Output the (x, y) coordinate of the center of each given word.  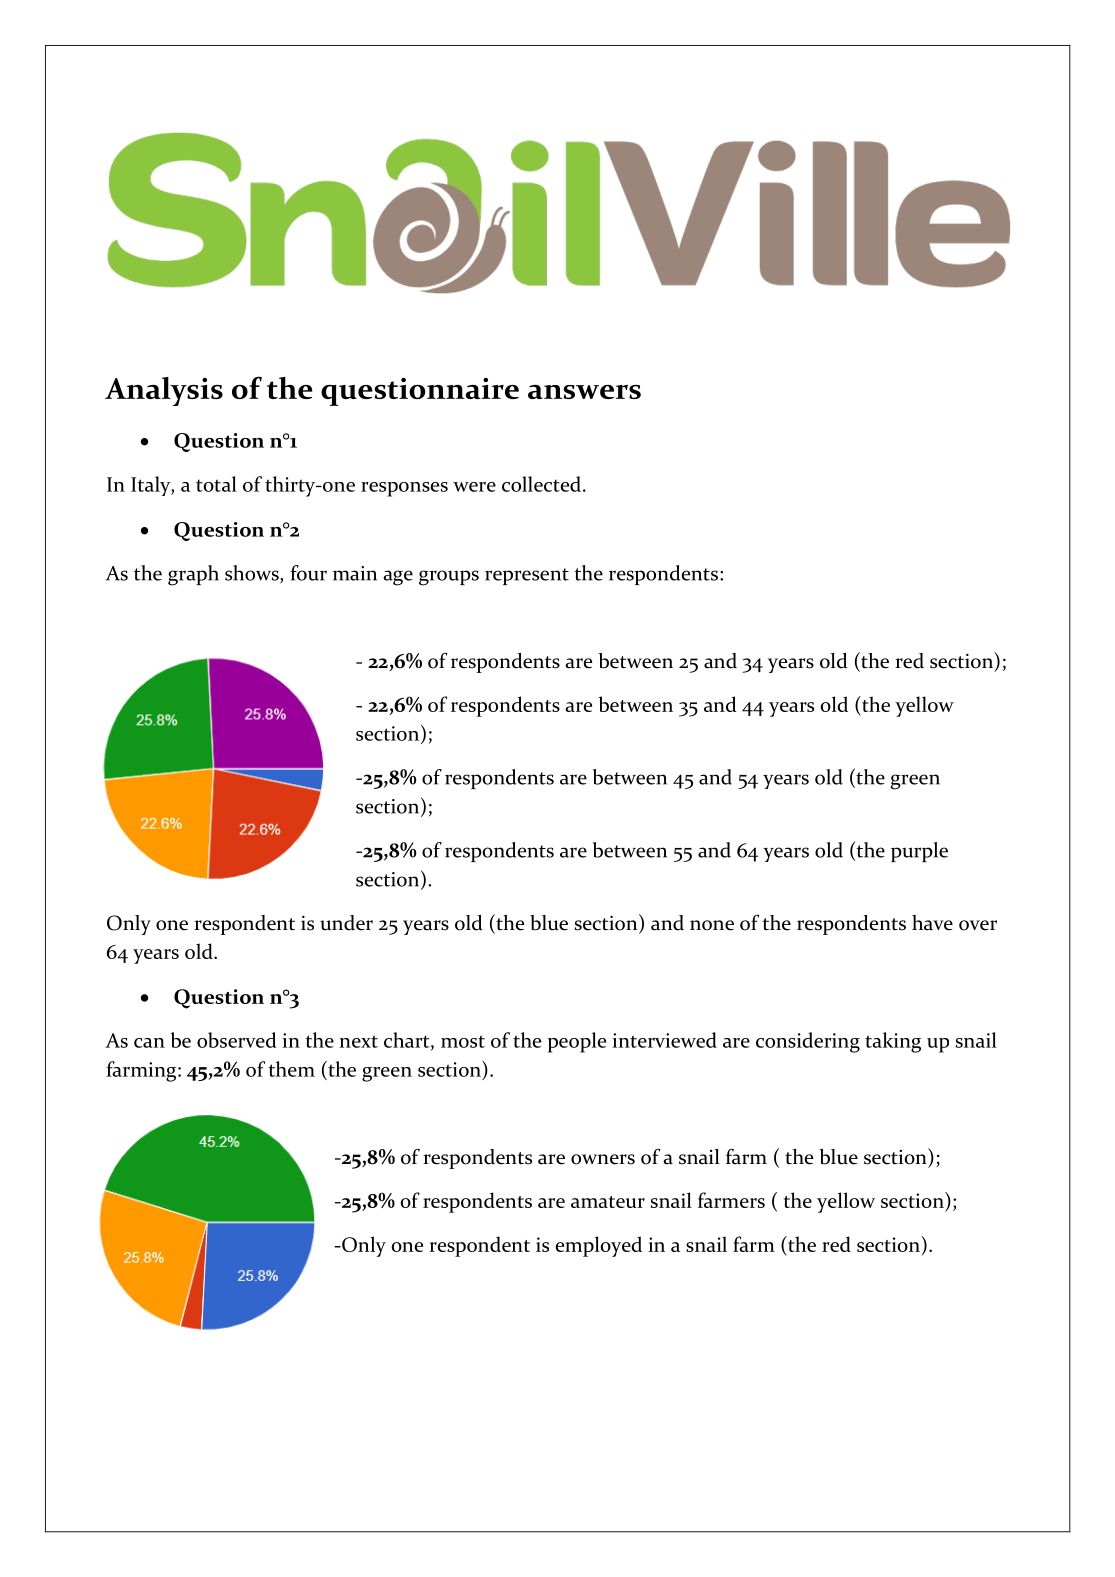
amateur (608, 1202)
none (712, 925)
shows (253, 574)
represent (527, 576)
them (291, 1069)
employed (598, 1246)
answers (584, 392)
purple (919, 852)
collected (541, 484)
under (346, 923)
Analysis (164, 391)
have (932, 923)
